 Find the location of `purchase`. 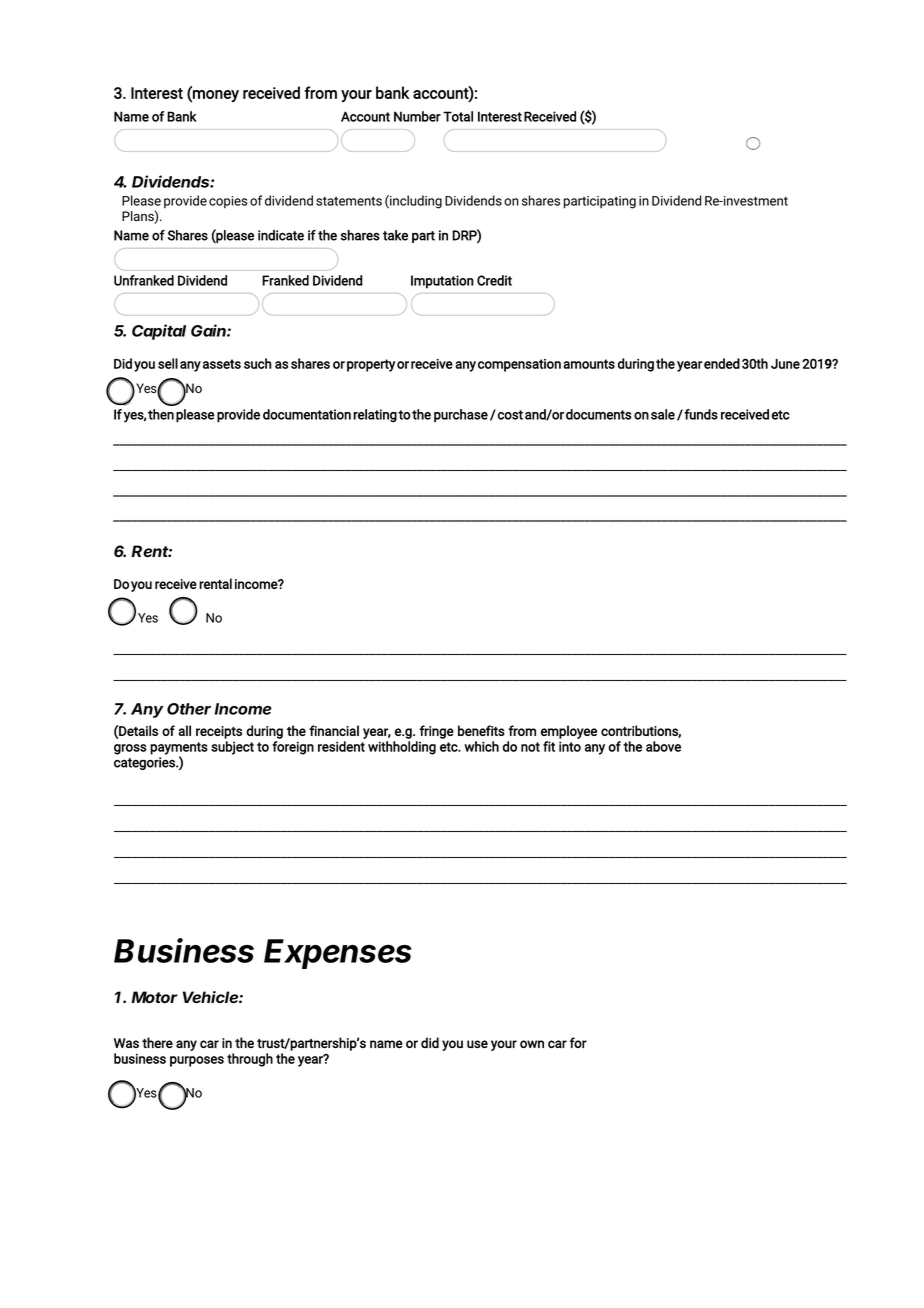

purchase is located at coordinates (461, 415).
